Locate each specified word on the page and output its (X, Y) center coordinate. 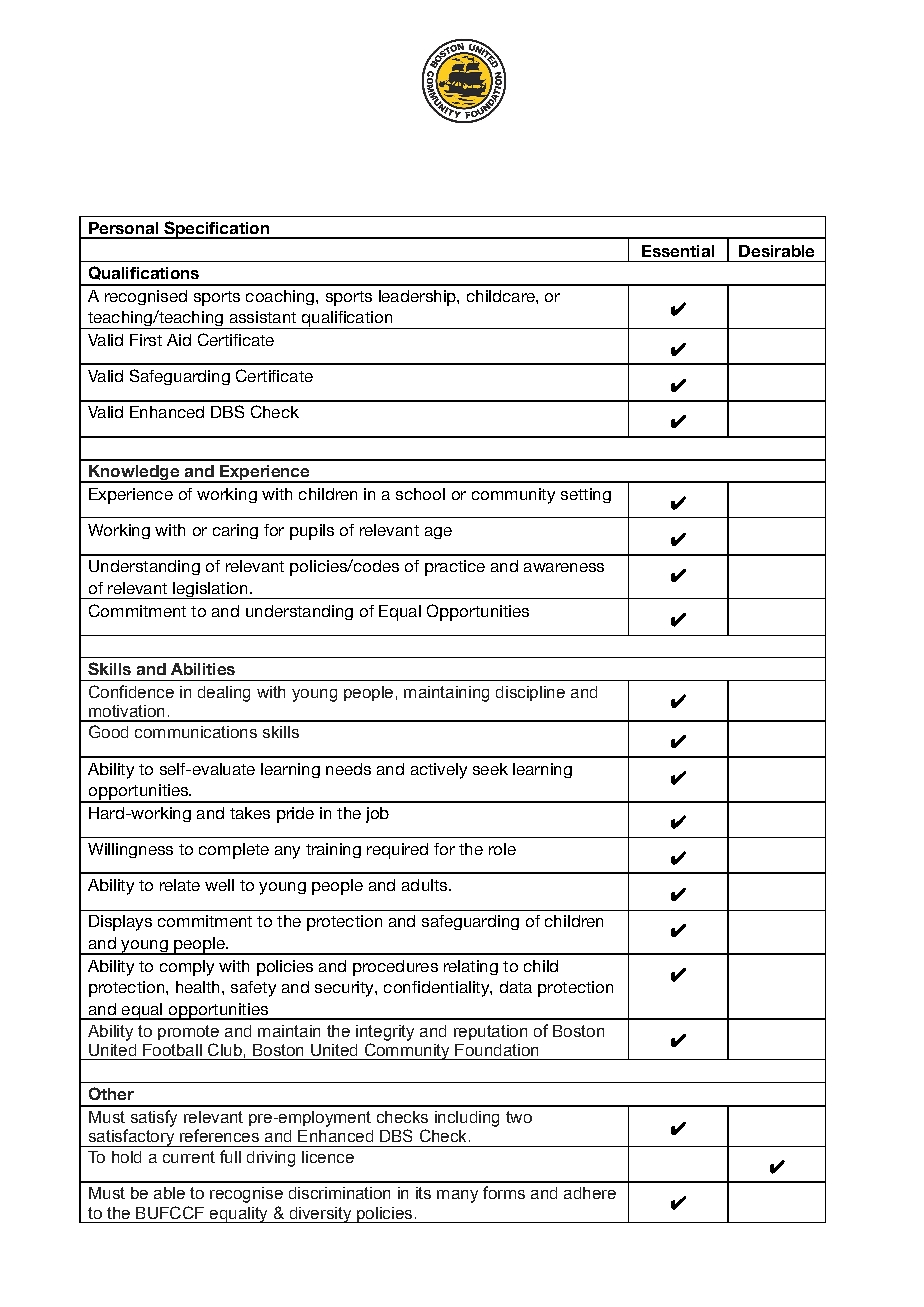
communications (196, 732)
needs (348, 769)
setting (586, 495)
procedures (395, 968)
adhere (590, 1193)
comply (187, 968)
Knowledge (134, 474)
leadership (418, 298)
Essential (678, 251)
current (189, 1157)
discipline (530, 693)
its (423, 1193)
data (516, 987)
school (420, 494)
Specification (216, 230)
